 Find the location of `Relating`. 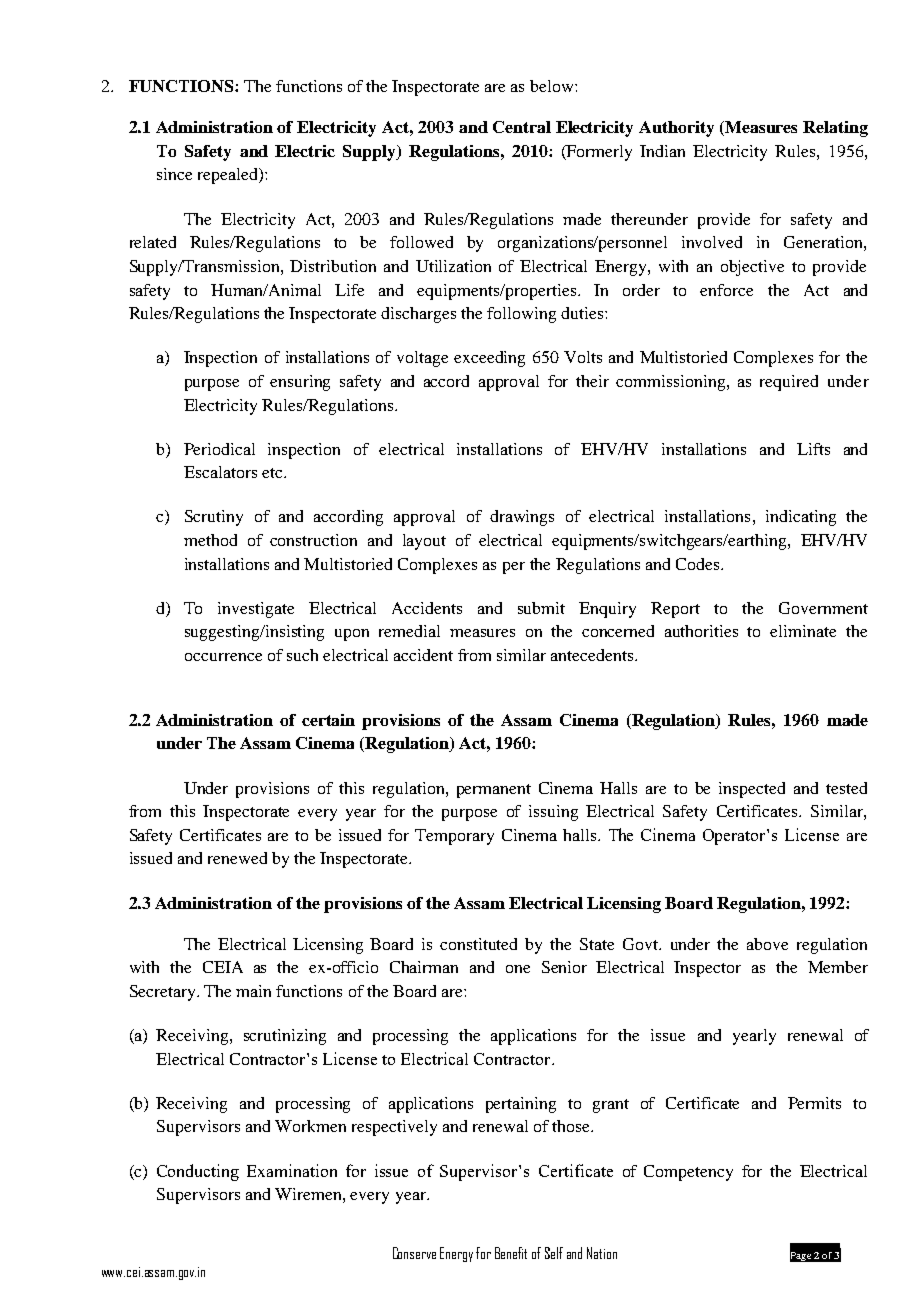

Relating is located at coordinates (835, 129).
